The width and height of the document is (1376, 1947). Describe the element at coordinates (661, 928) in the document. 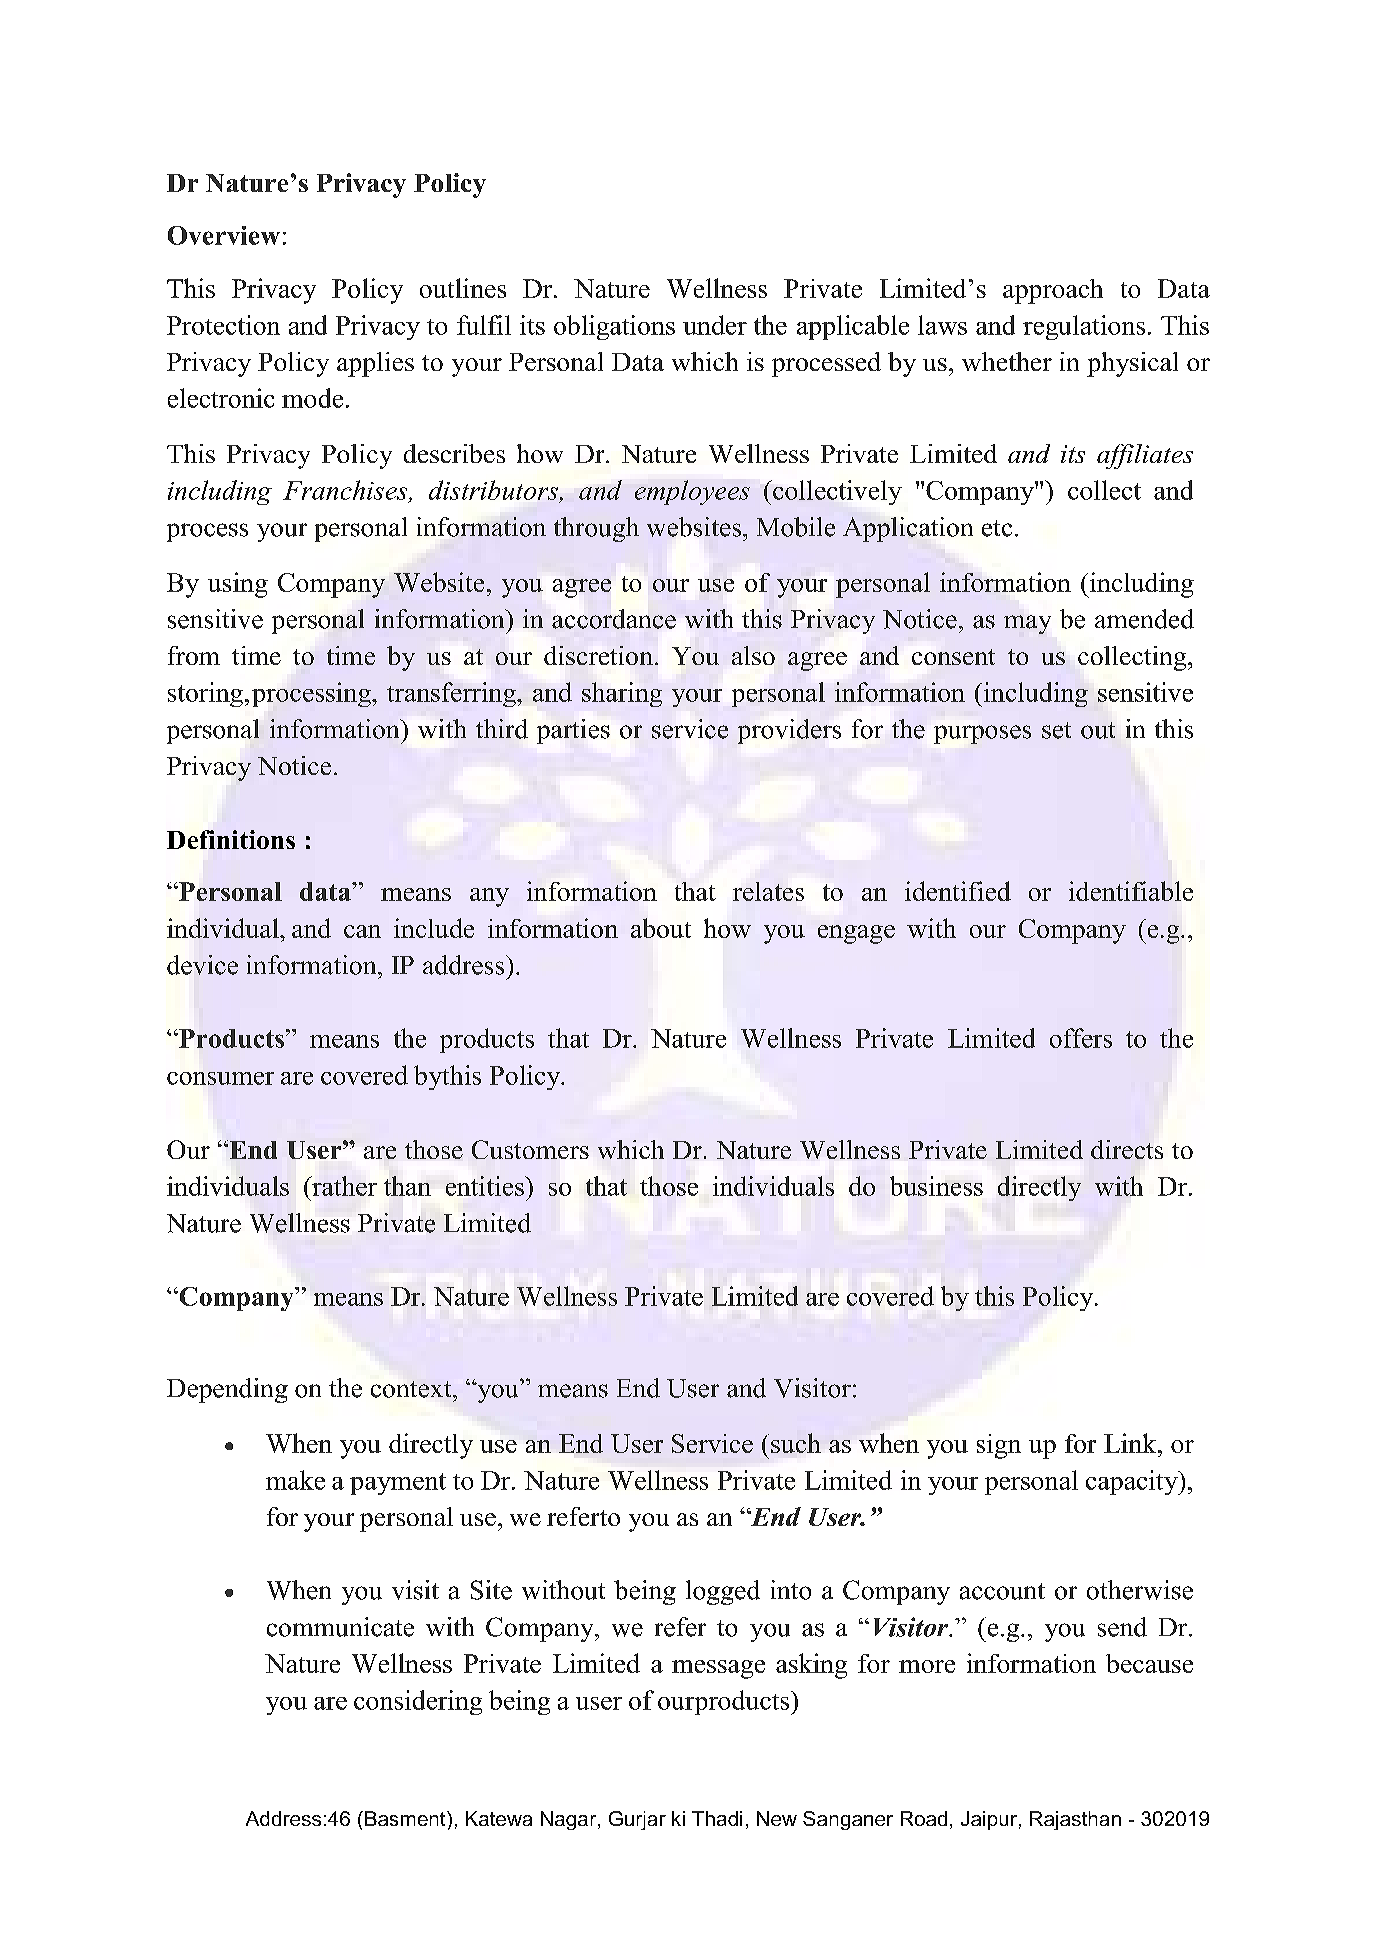

I see `about` at that location.
